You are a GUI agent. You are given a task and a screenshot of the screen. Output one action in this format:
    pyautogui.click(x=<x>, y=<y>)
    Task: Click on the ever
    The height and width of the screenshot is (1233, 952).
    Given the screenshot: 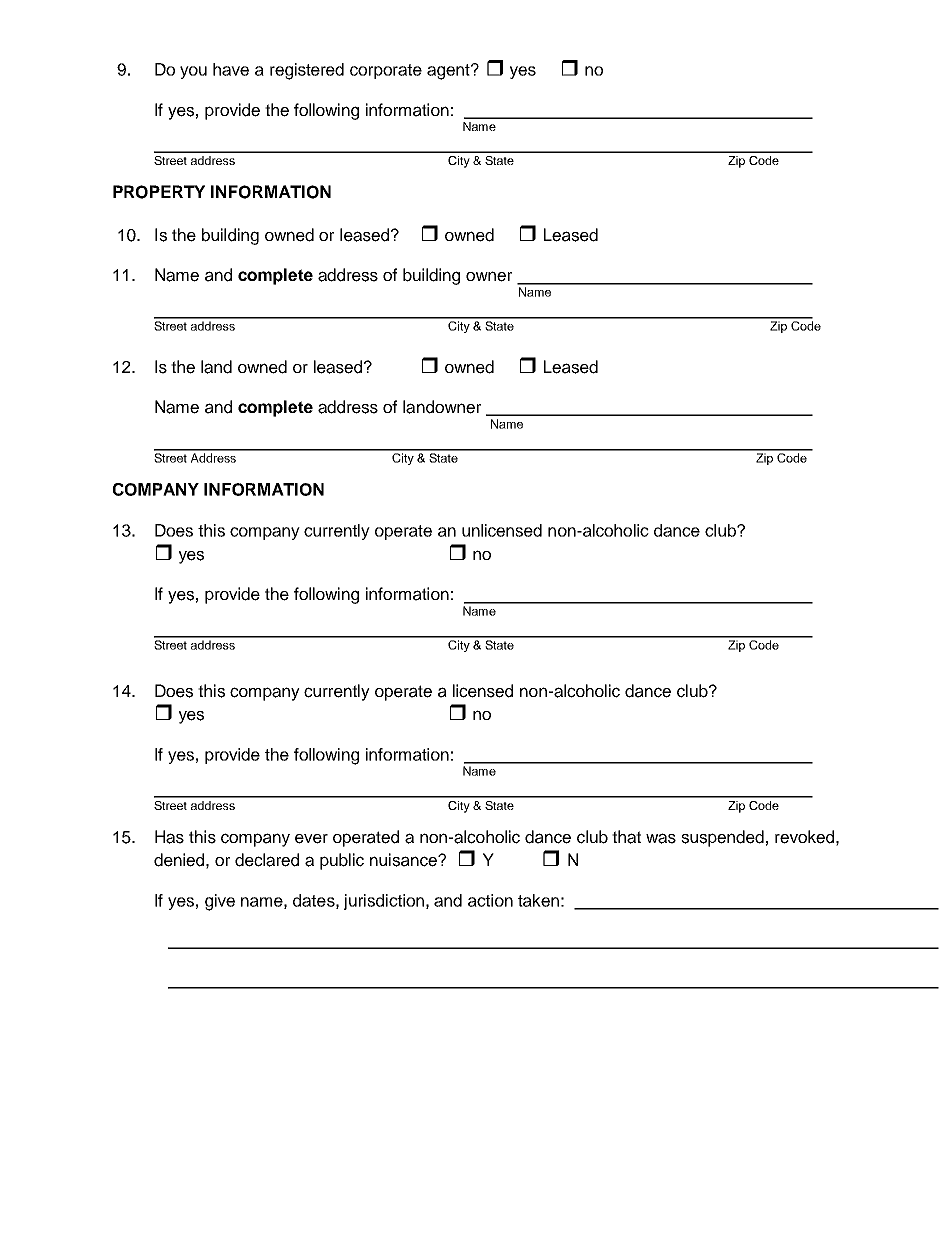 What is the action you would take?
    pyautogui.click(x=311, y=839)
